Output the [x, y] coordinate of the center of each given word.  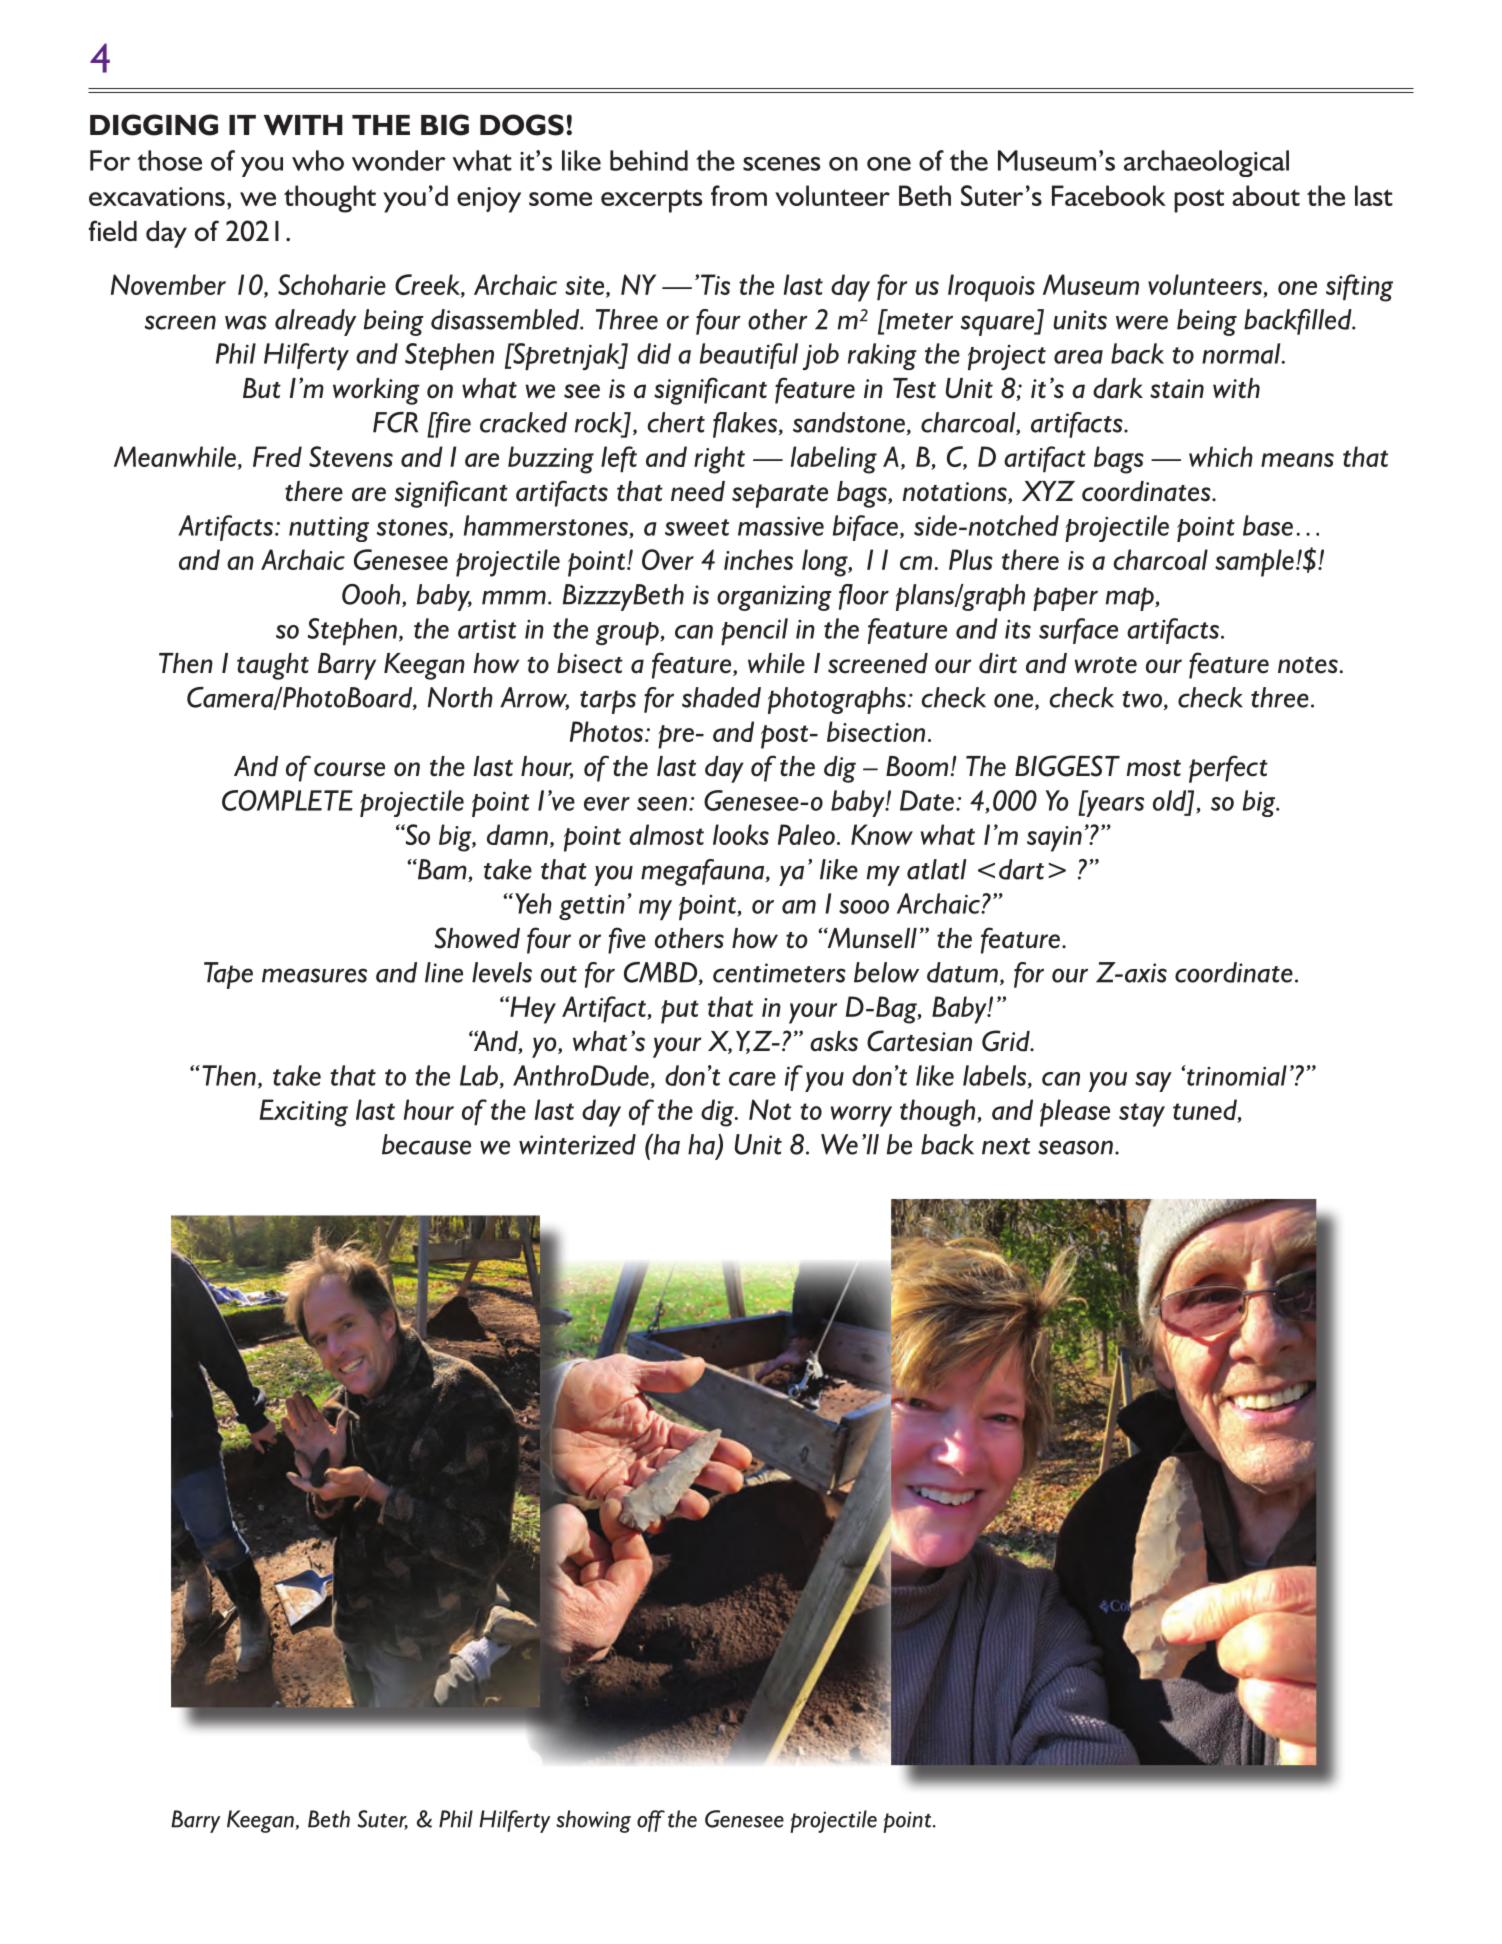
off [651, 1821]
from [739, 195]
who [318, 160]
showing [593, 1821]
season [1075, 1147]
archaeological [1206, 163]
